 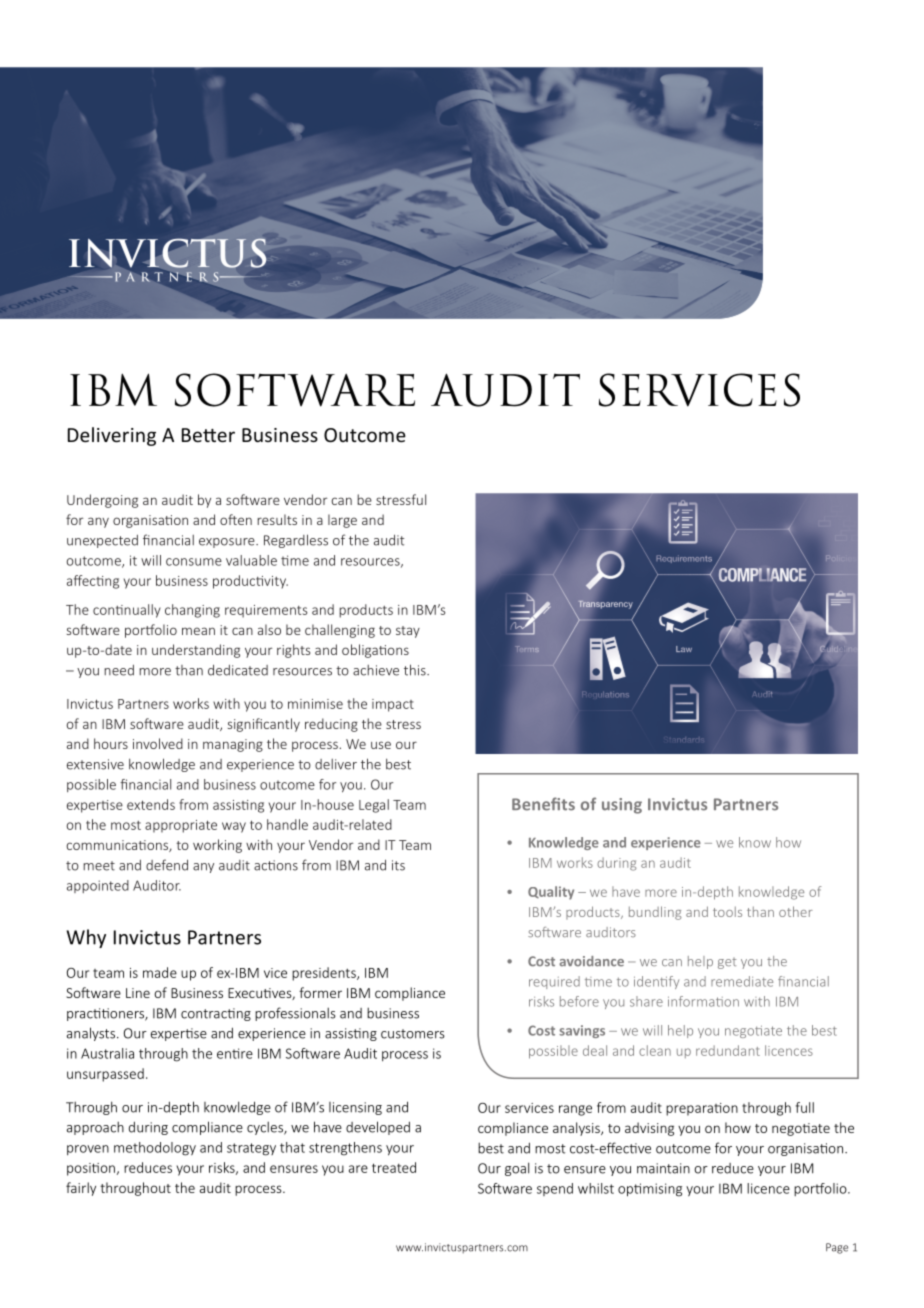 I want to click on Legal, so click(x=374, y=806).
